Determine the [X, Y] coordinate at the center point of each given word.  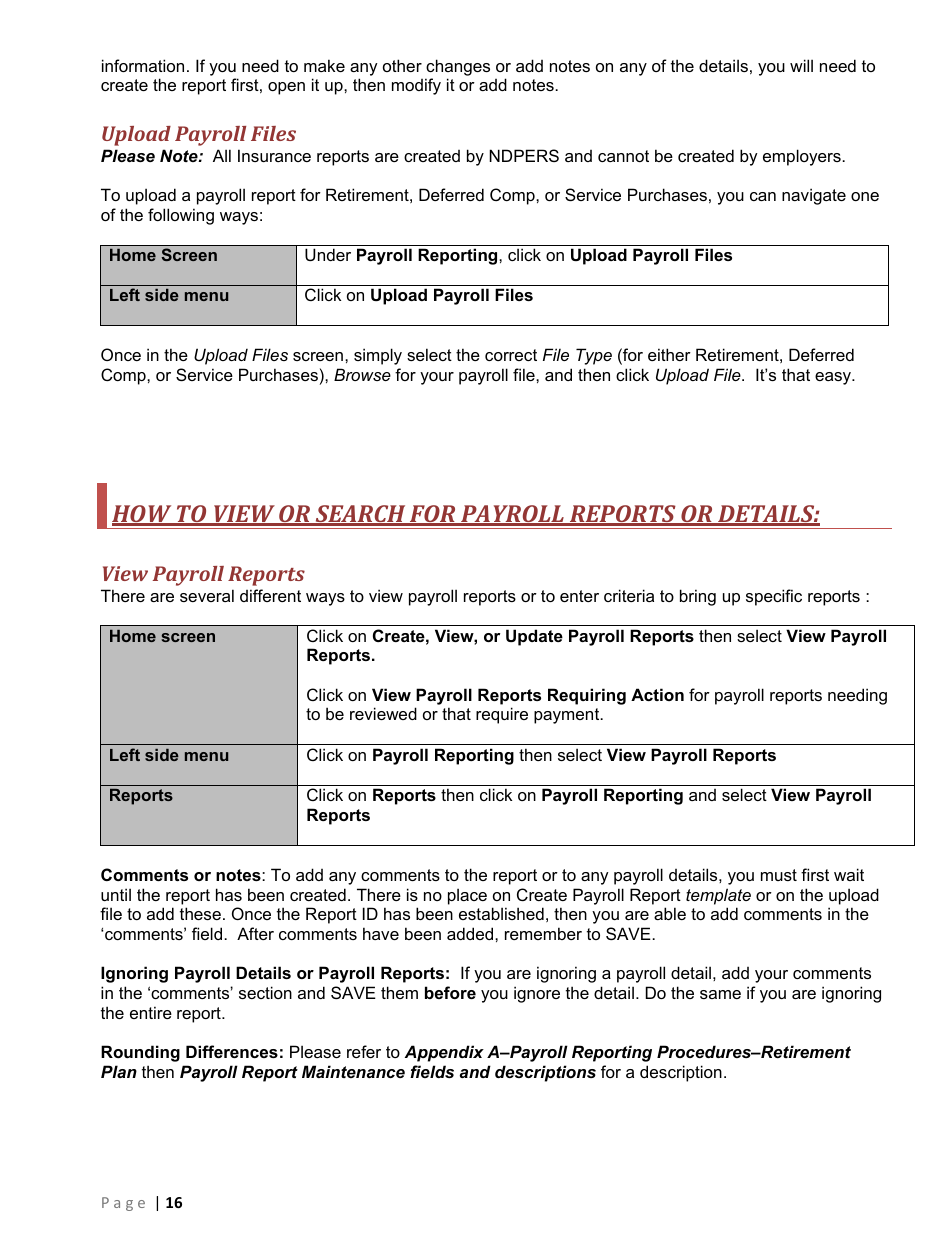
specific [774, 597]
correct [511, 355]
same [720, 994]
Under [328, 254]
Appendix [444, 1053]
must [779, 875]
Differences [232, 1051]
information [143, 65]
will [801, 65]
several [207, 595]
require [502, 715]
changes [458, 67]
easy [834, 378]
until [116, 894]
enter [579, 596]
